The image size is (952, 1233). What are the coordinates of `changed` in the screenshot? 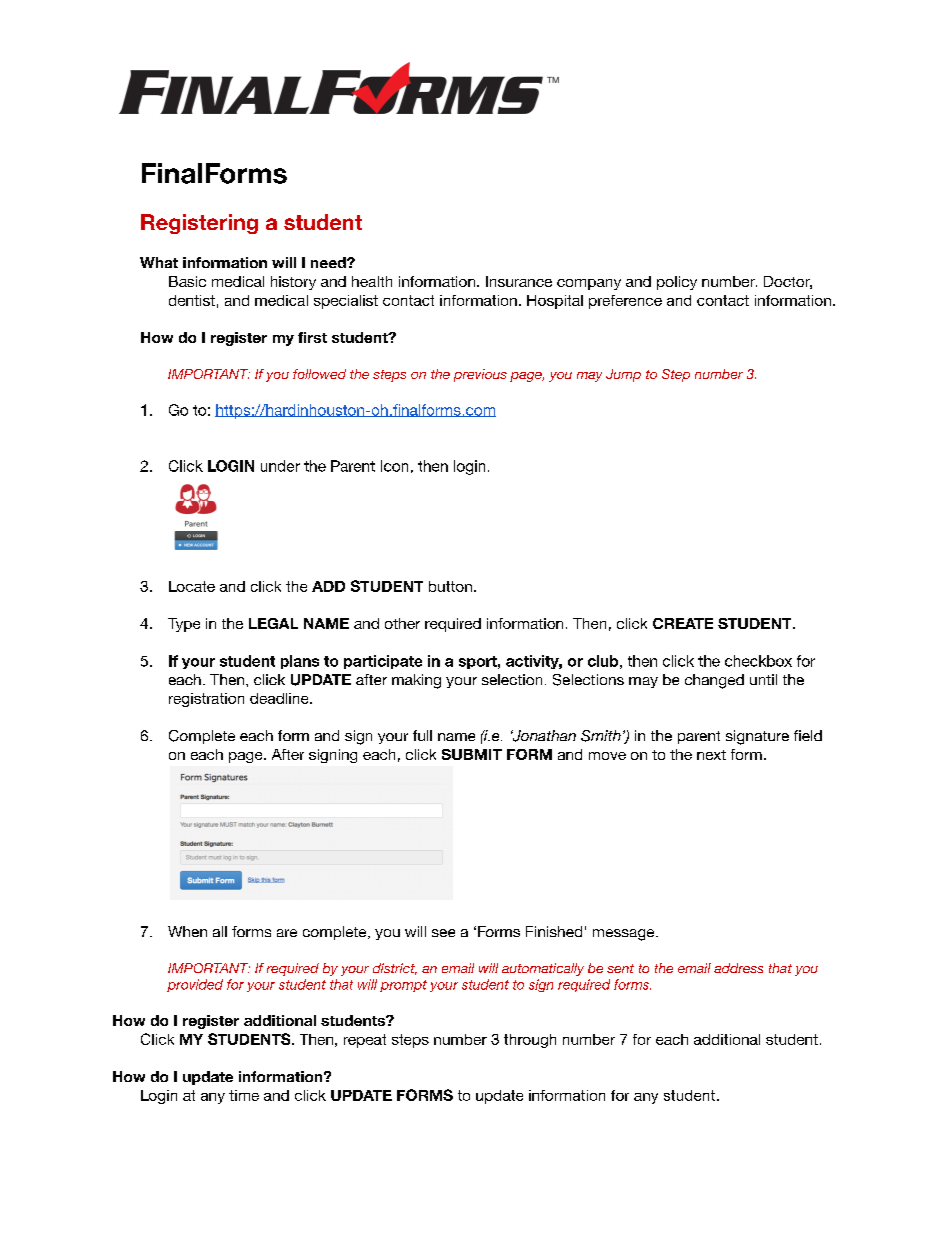 It's located at (714, 681).
